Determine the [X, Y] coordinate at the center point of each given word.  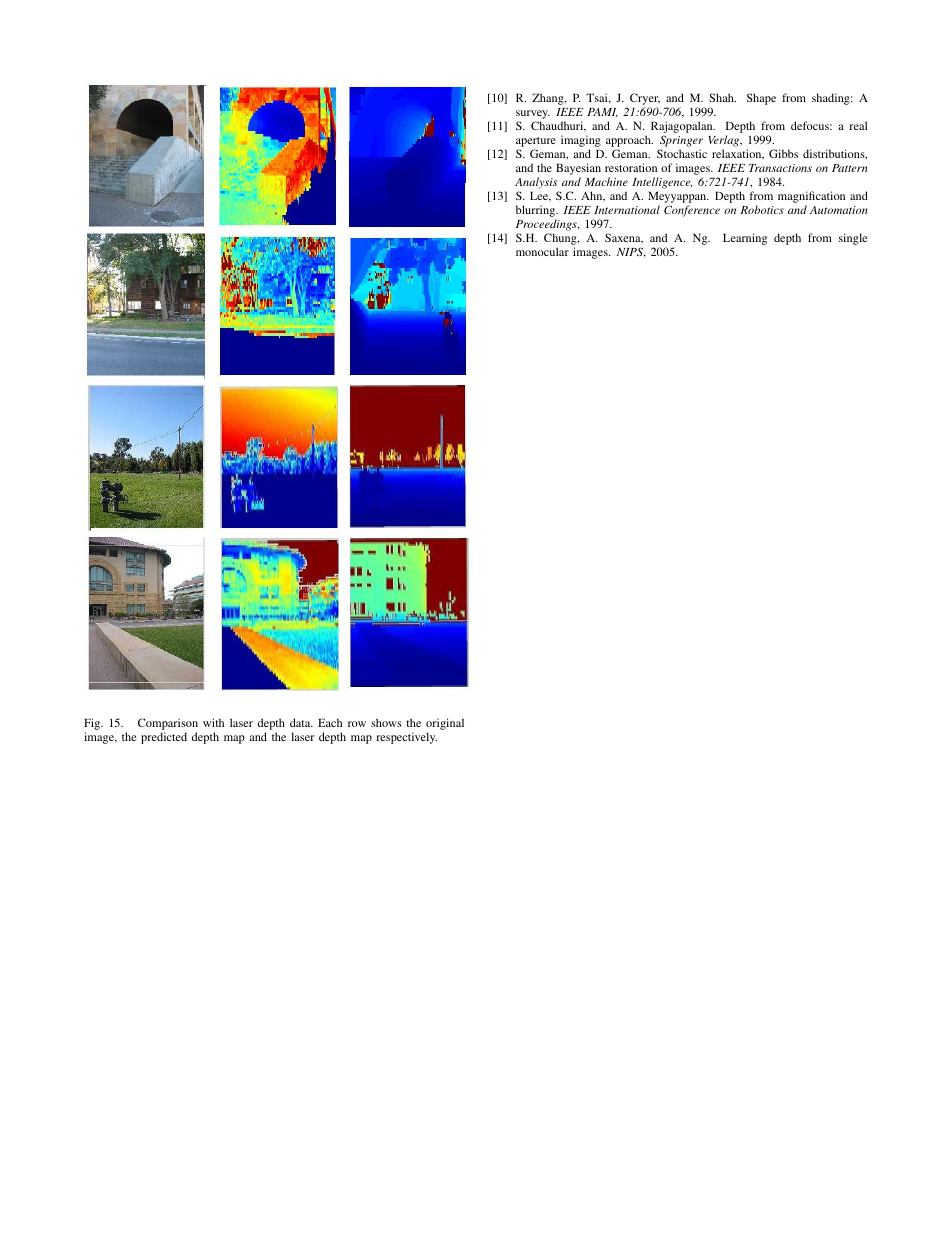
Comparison [168, 724]
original [445, 724]
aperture [536, 143]
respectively [406, 738]
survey [533, 116]
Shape [761, 99]
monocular [542, 251]
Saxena [624, 238]
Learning [745, 239]
